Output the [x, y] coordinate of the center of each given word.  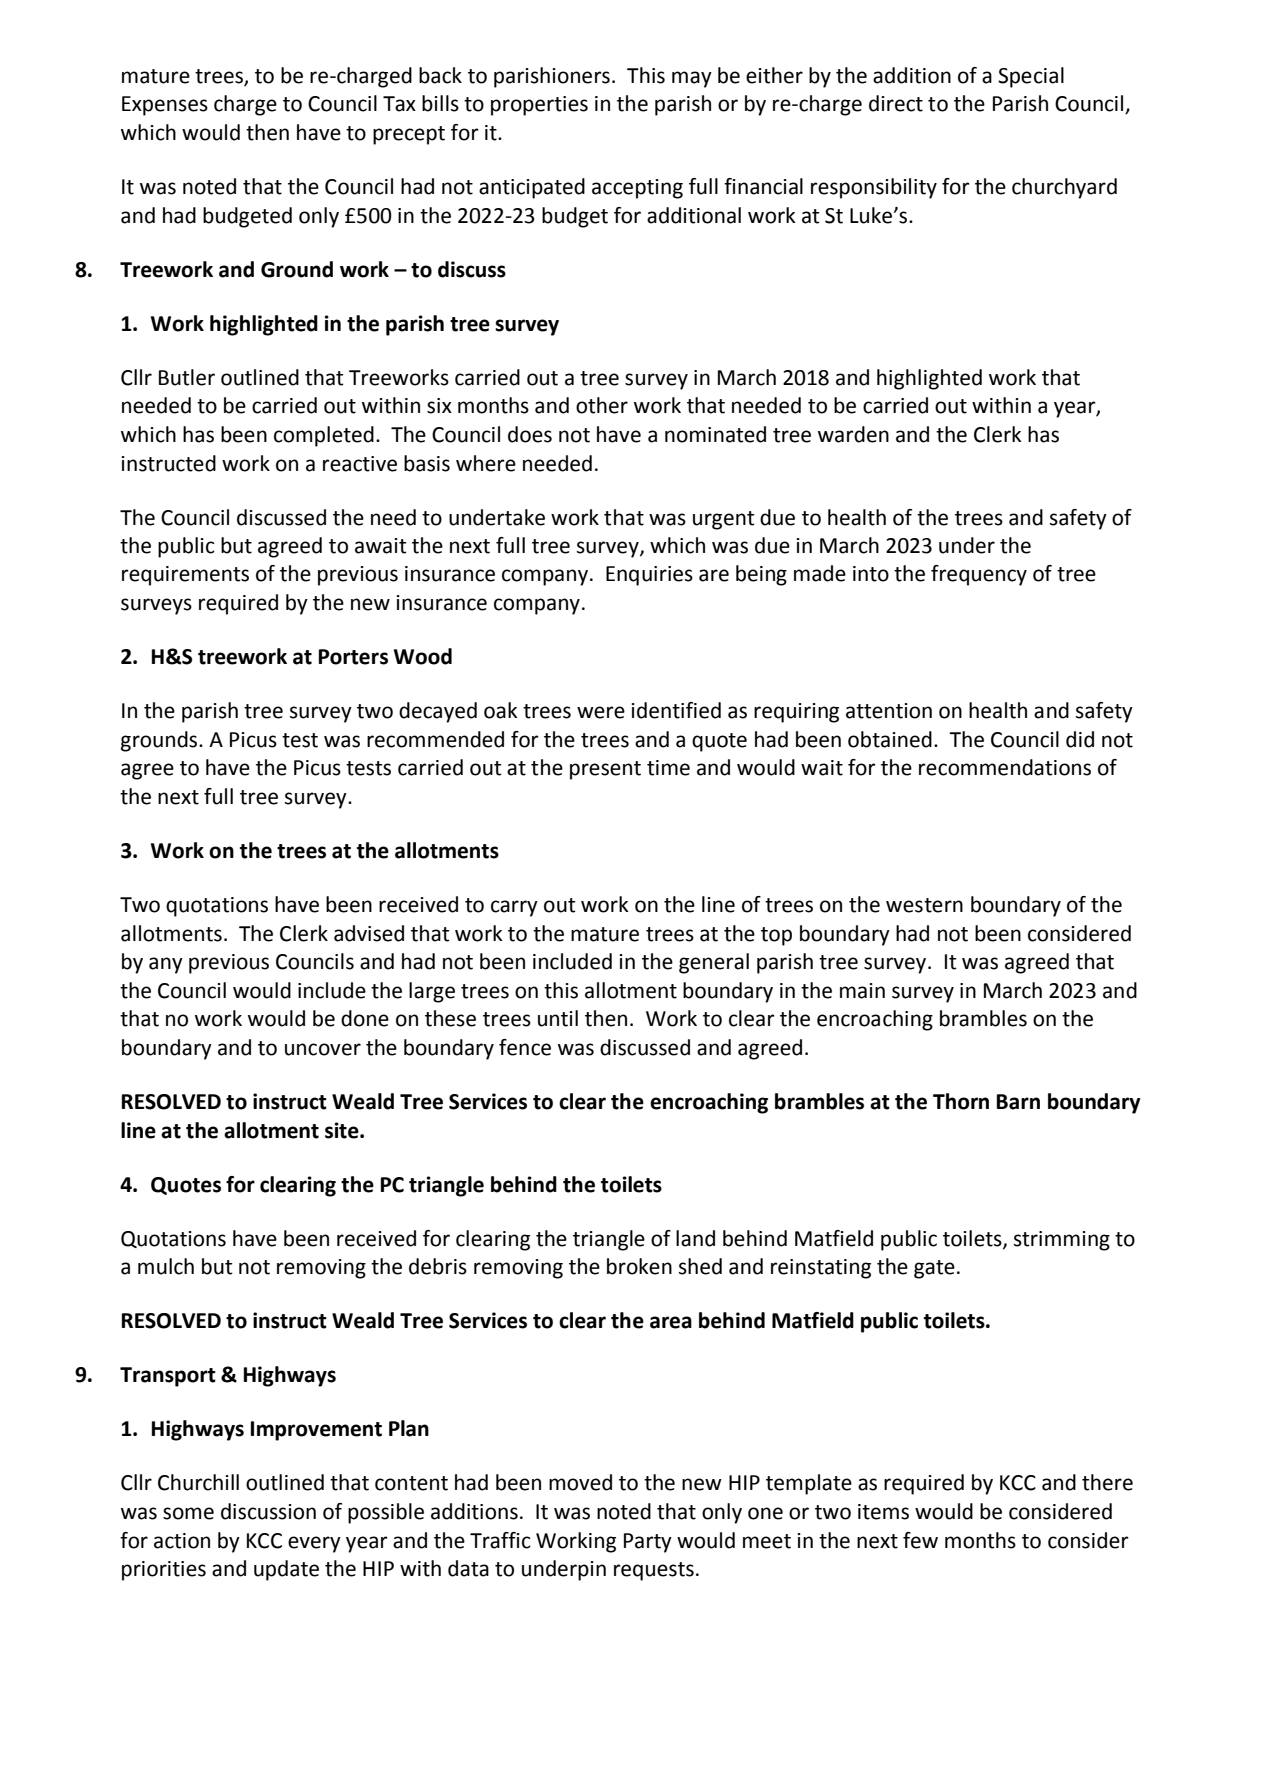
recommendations [1005, 767]
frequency [979, 575]
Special [1031, 77]
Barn [1018, 1102]
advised [369, 933]
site [343, 1130]
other [602, 405]
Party [648, 1543]
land [695, 1238]
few [920, 1540]
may [692, 79]
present [605, 770]
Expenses [165, 106]
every [314, 1544]
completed [324, 436]
